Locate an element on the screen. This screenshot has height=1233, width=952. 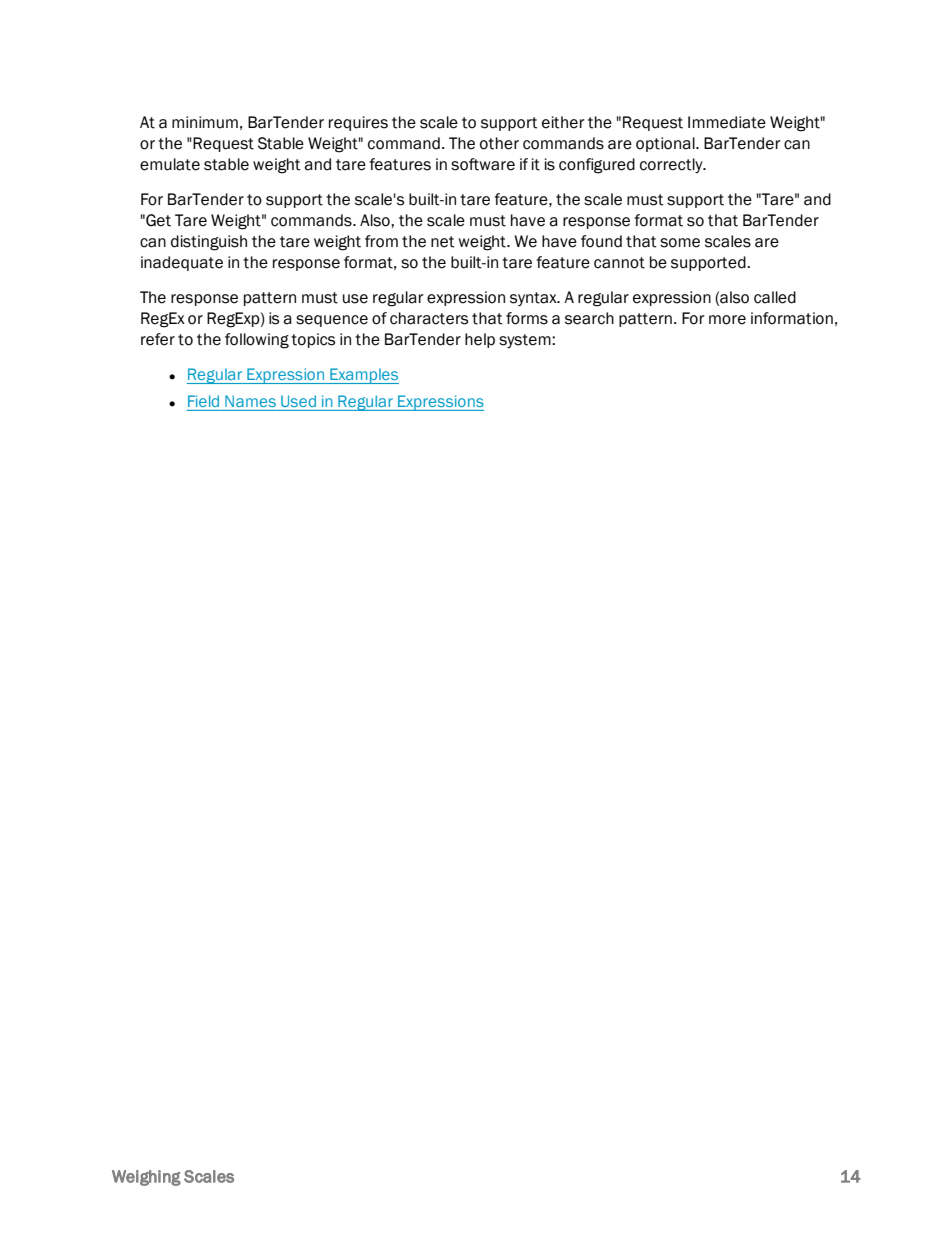
Names is located at coordinates (250, 401).
